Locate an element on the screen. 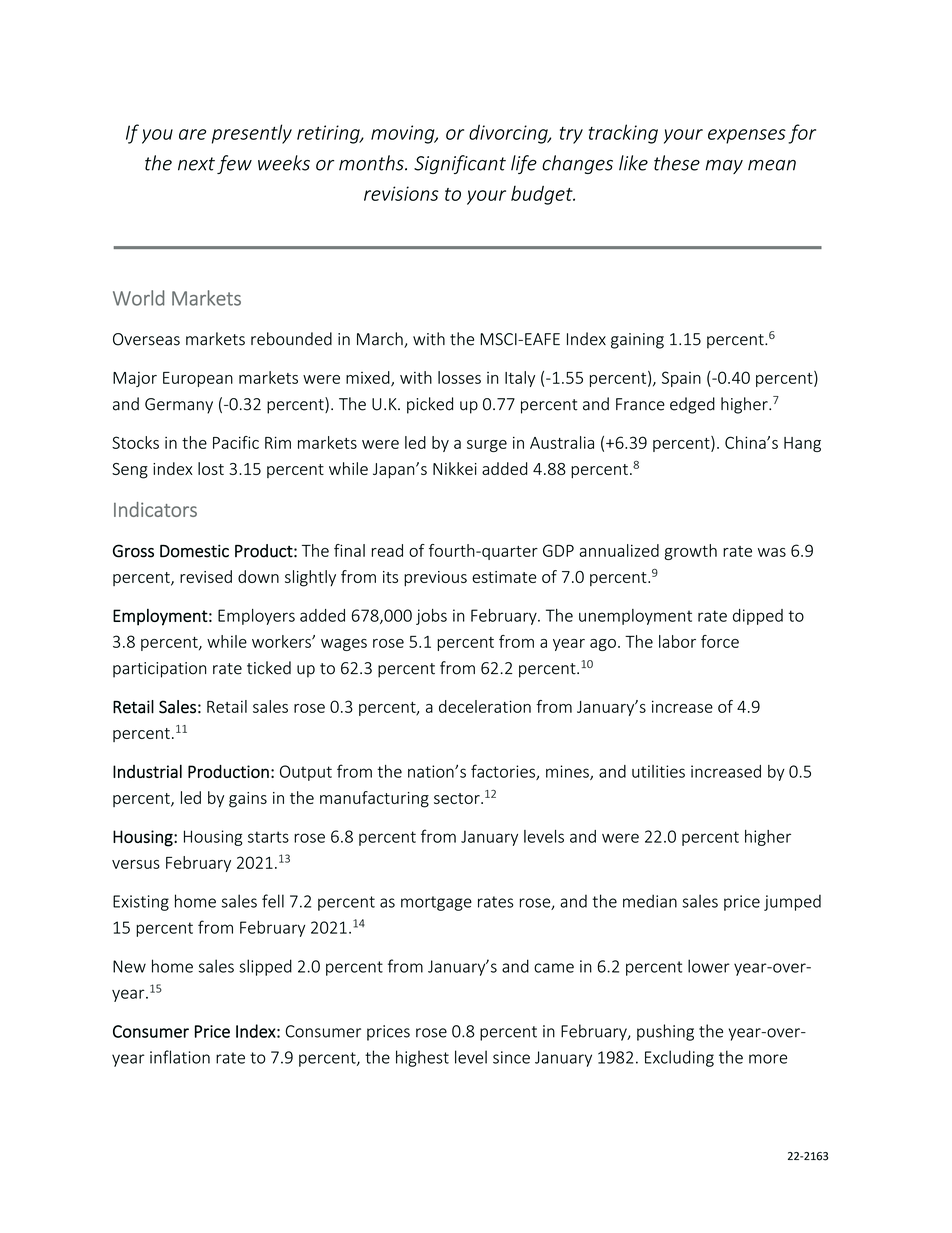 This screenshot has width=952, height=1233. utilities is located at coordinates (658, 771).
